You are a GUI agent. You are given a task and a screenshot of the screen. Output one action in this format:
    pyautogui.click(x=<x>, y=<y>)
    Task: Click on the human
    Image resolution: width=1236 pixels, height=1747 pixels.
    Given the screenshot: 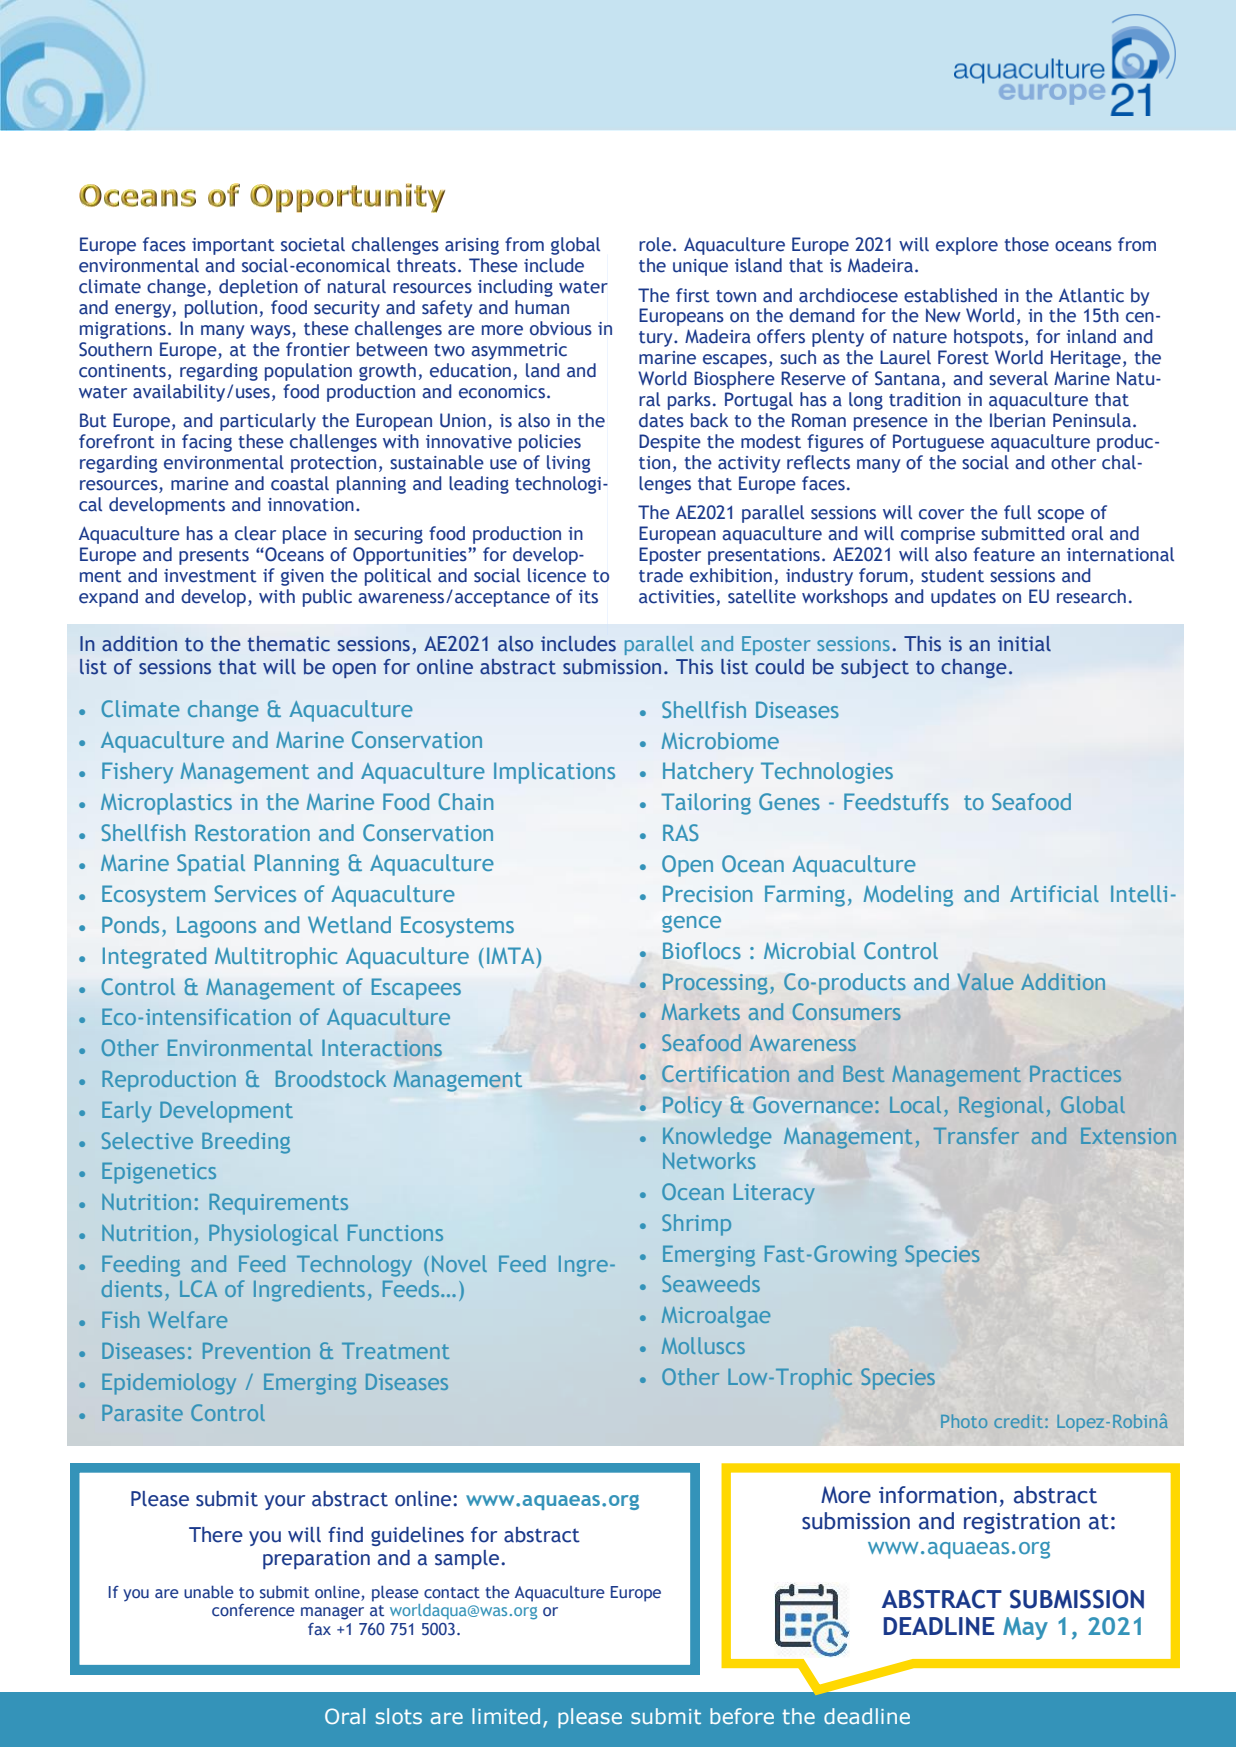 What is the action you would take?
    pyautogui.click(x=542, y=307)
